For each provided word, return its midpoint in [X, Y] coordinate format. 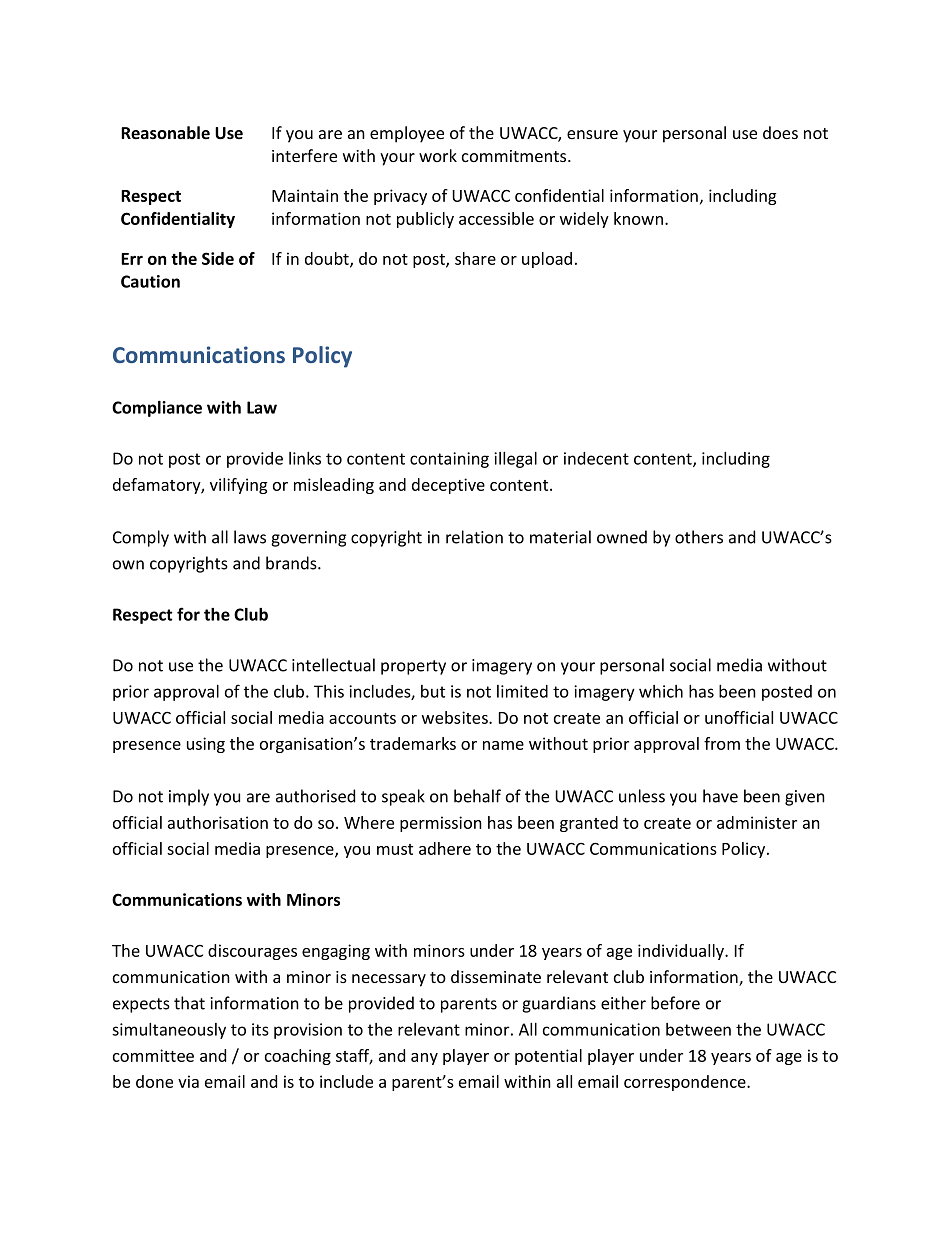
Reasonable [165, 133]
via [188, 1081]
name [503, 745]
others [699, 537]
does [780, 132]
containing [449, 460]
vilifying [239, 486]
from [722, 743]
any [424, 1059]
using [206, 745]
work [438, 155]
